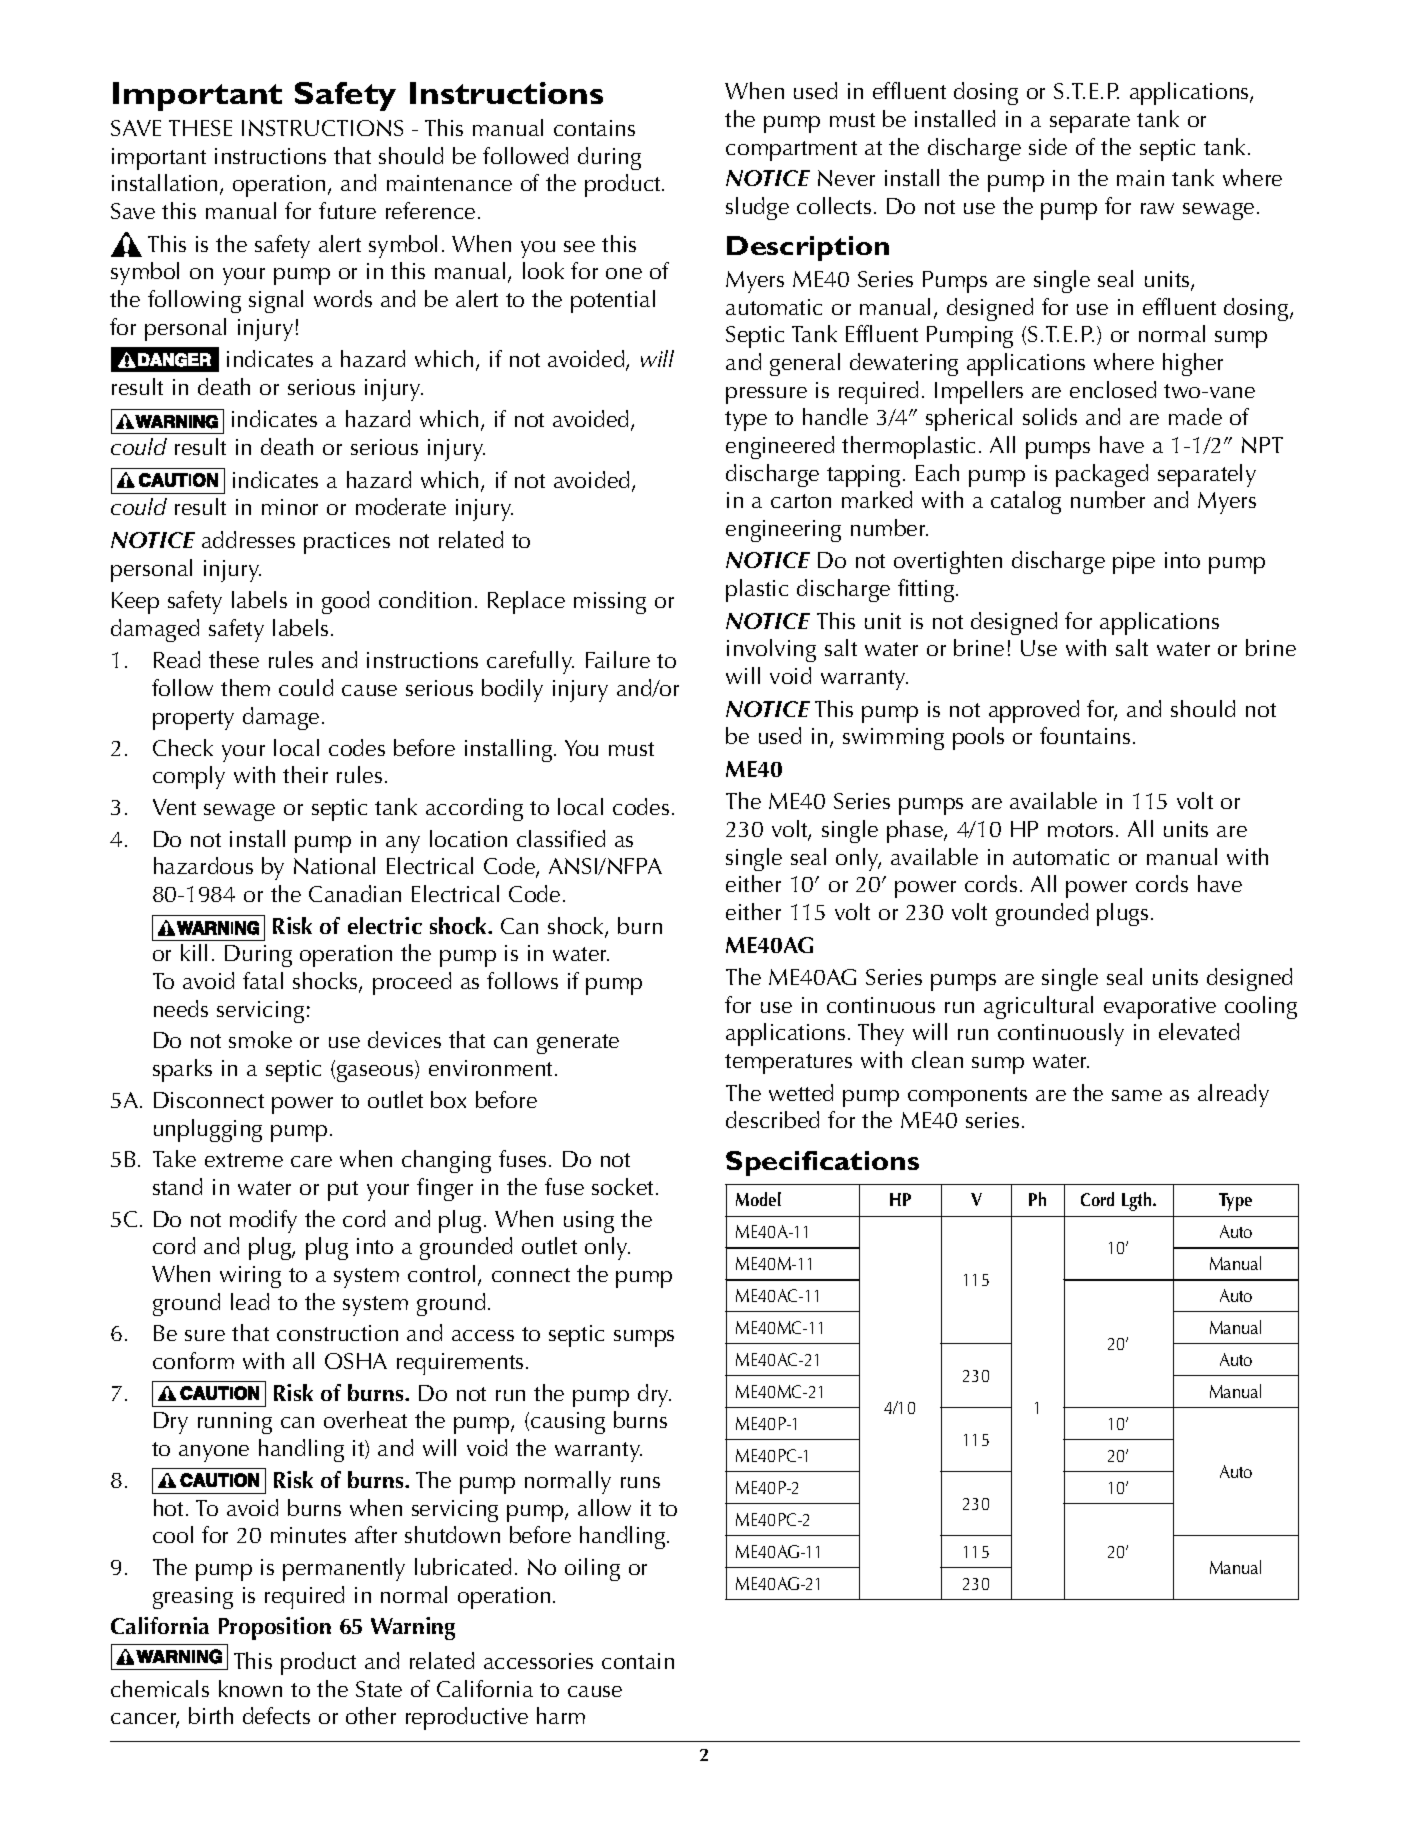  What do you see at coordinates (248, 539) in the document?
I see `addresses` at bounding box center [248, 539].
